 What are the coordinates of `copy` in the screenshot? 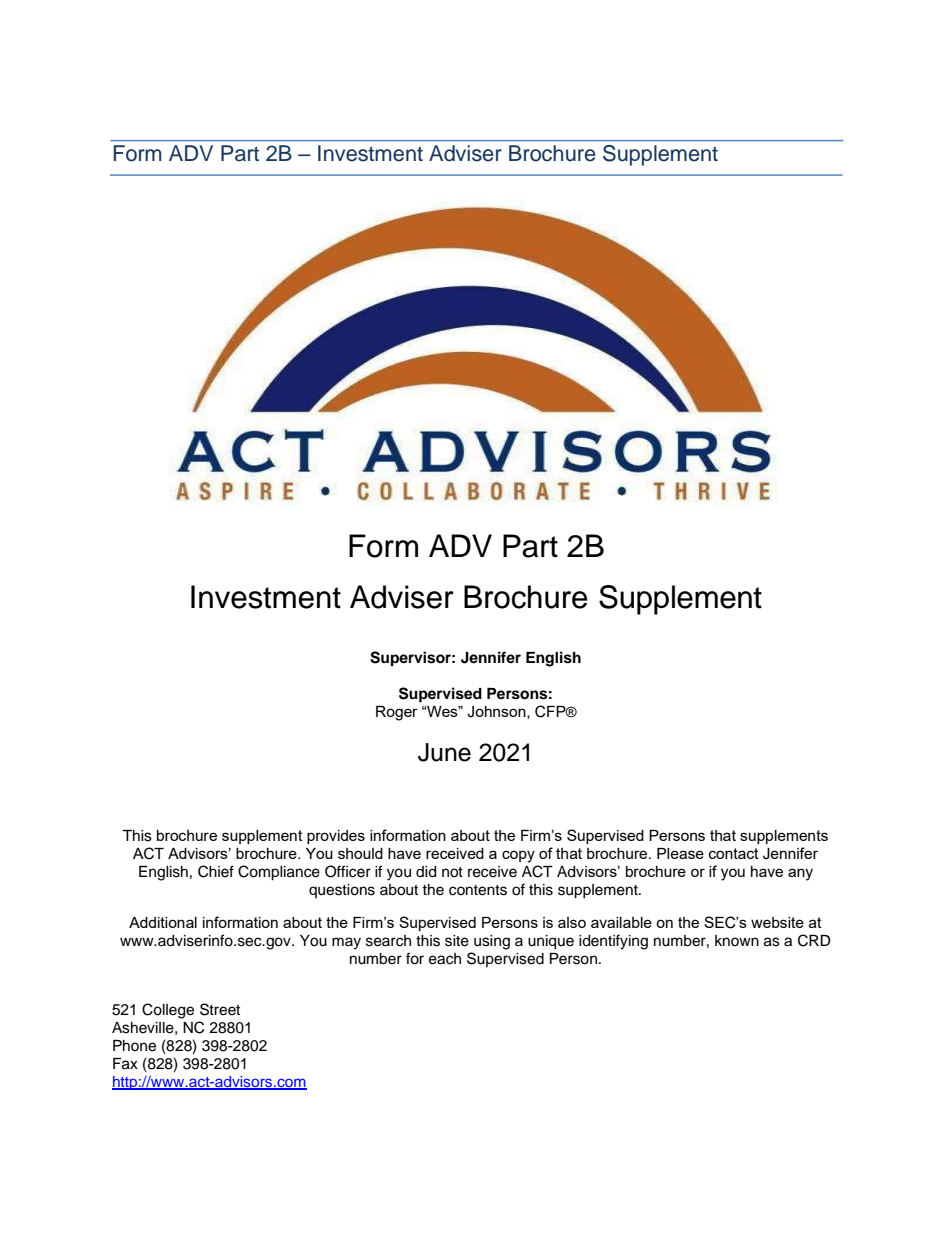 It's located at (518, 856).
